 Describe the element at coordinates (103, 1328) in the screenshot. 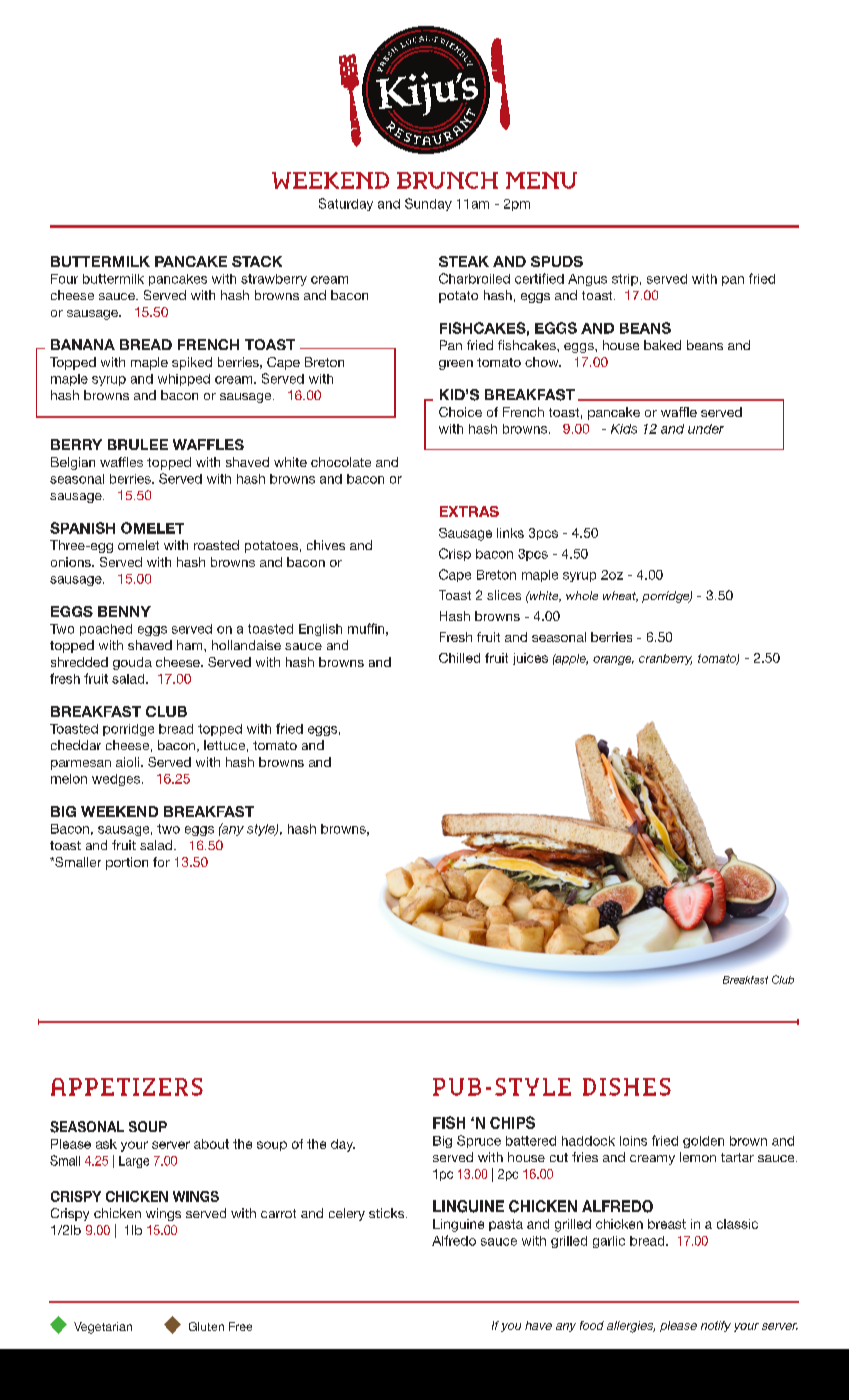

I see `Vegetarian` at that location.
